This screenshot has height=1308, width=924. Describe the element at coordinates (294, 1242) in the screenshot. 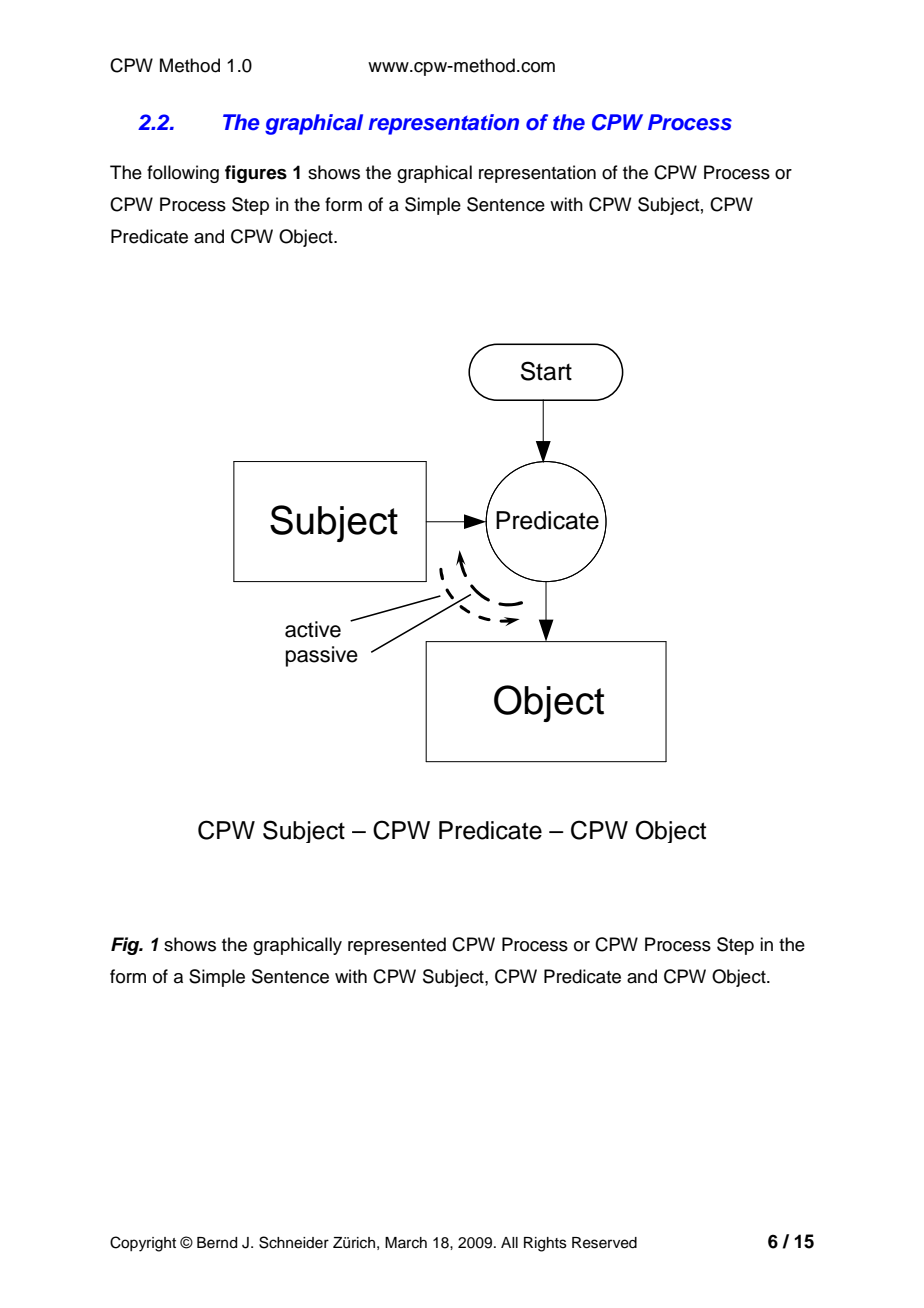

I see `Schneider` at that location.
